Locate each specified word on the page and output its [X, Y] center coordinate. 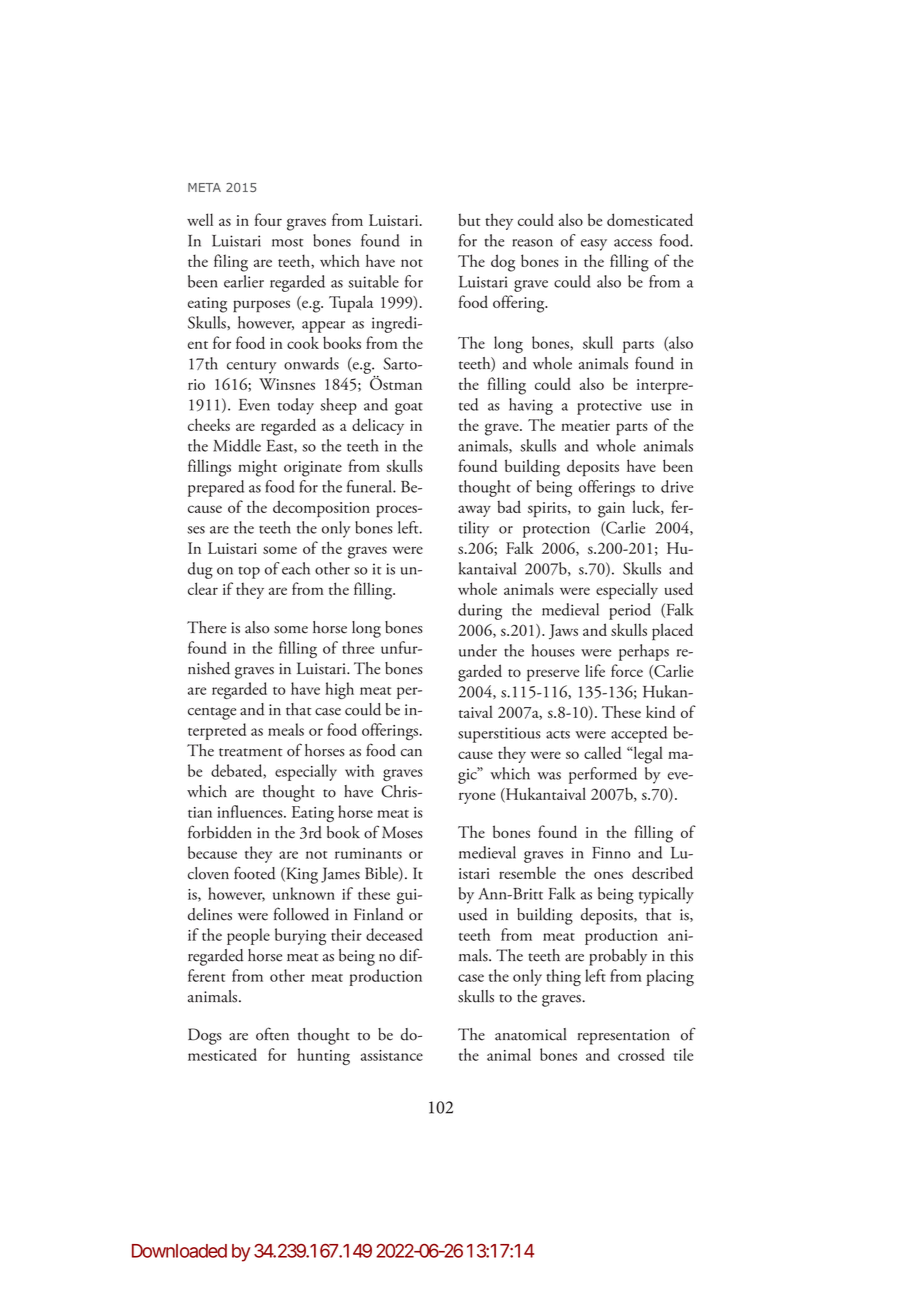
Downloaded [179, 1251]
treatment [251, 752]
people [248, 936]
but [469, 219]
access [633, 243]
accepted [639, 734]
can [411, 753]
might [257, 468]
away [474, 511]
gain [611, 510]
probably [618, 957]
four [268, 219]
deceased [394, 934]
